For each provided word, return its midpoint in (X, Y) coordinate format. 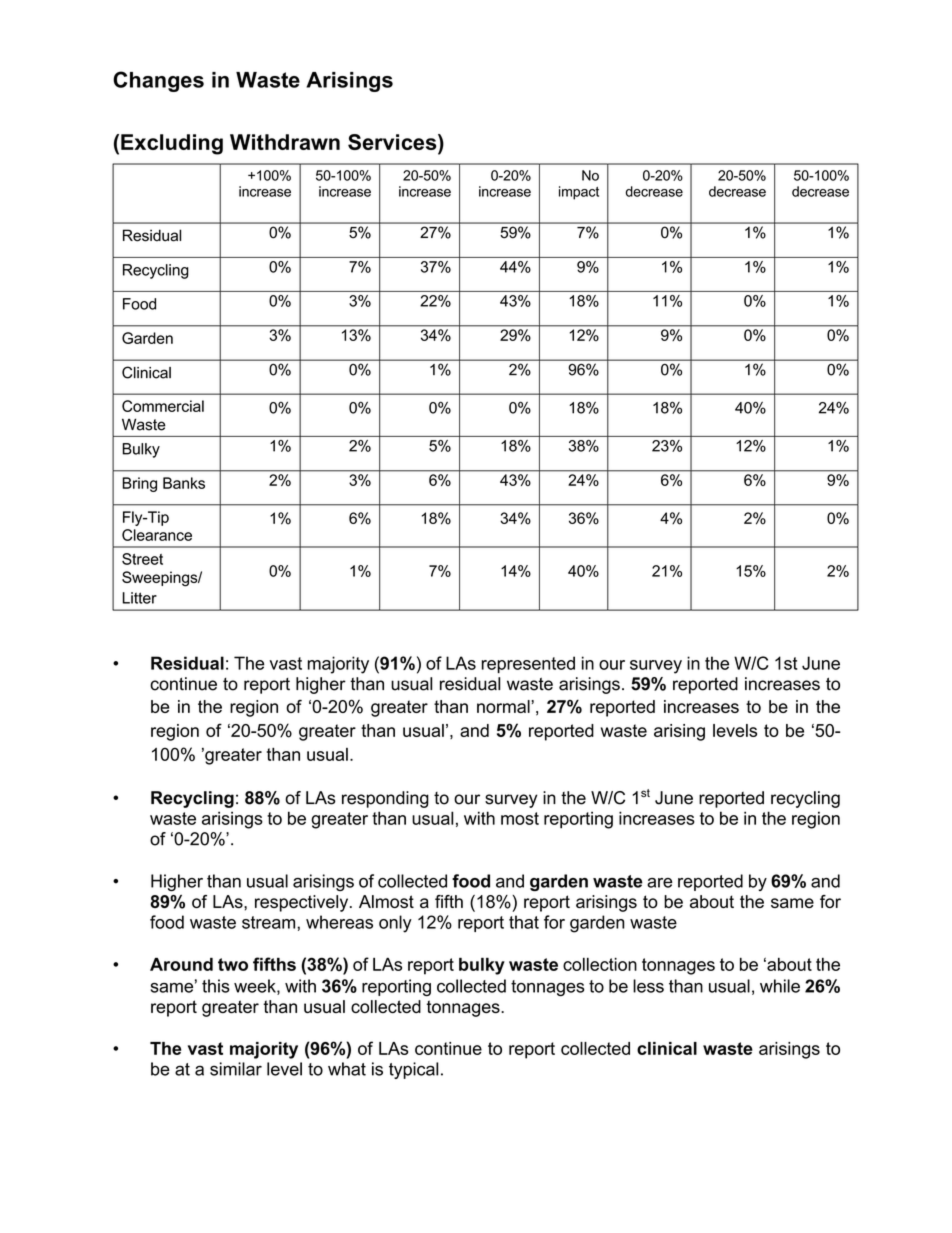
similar (236, 1069)
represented (528, 664)
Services (393, 143)
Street (142, 559)
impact (579, 193)
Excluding (172, 144)
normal (503, 706)
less (648, 986)
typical (413, 1070)
